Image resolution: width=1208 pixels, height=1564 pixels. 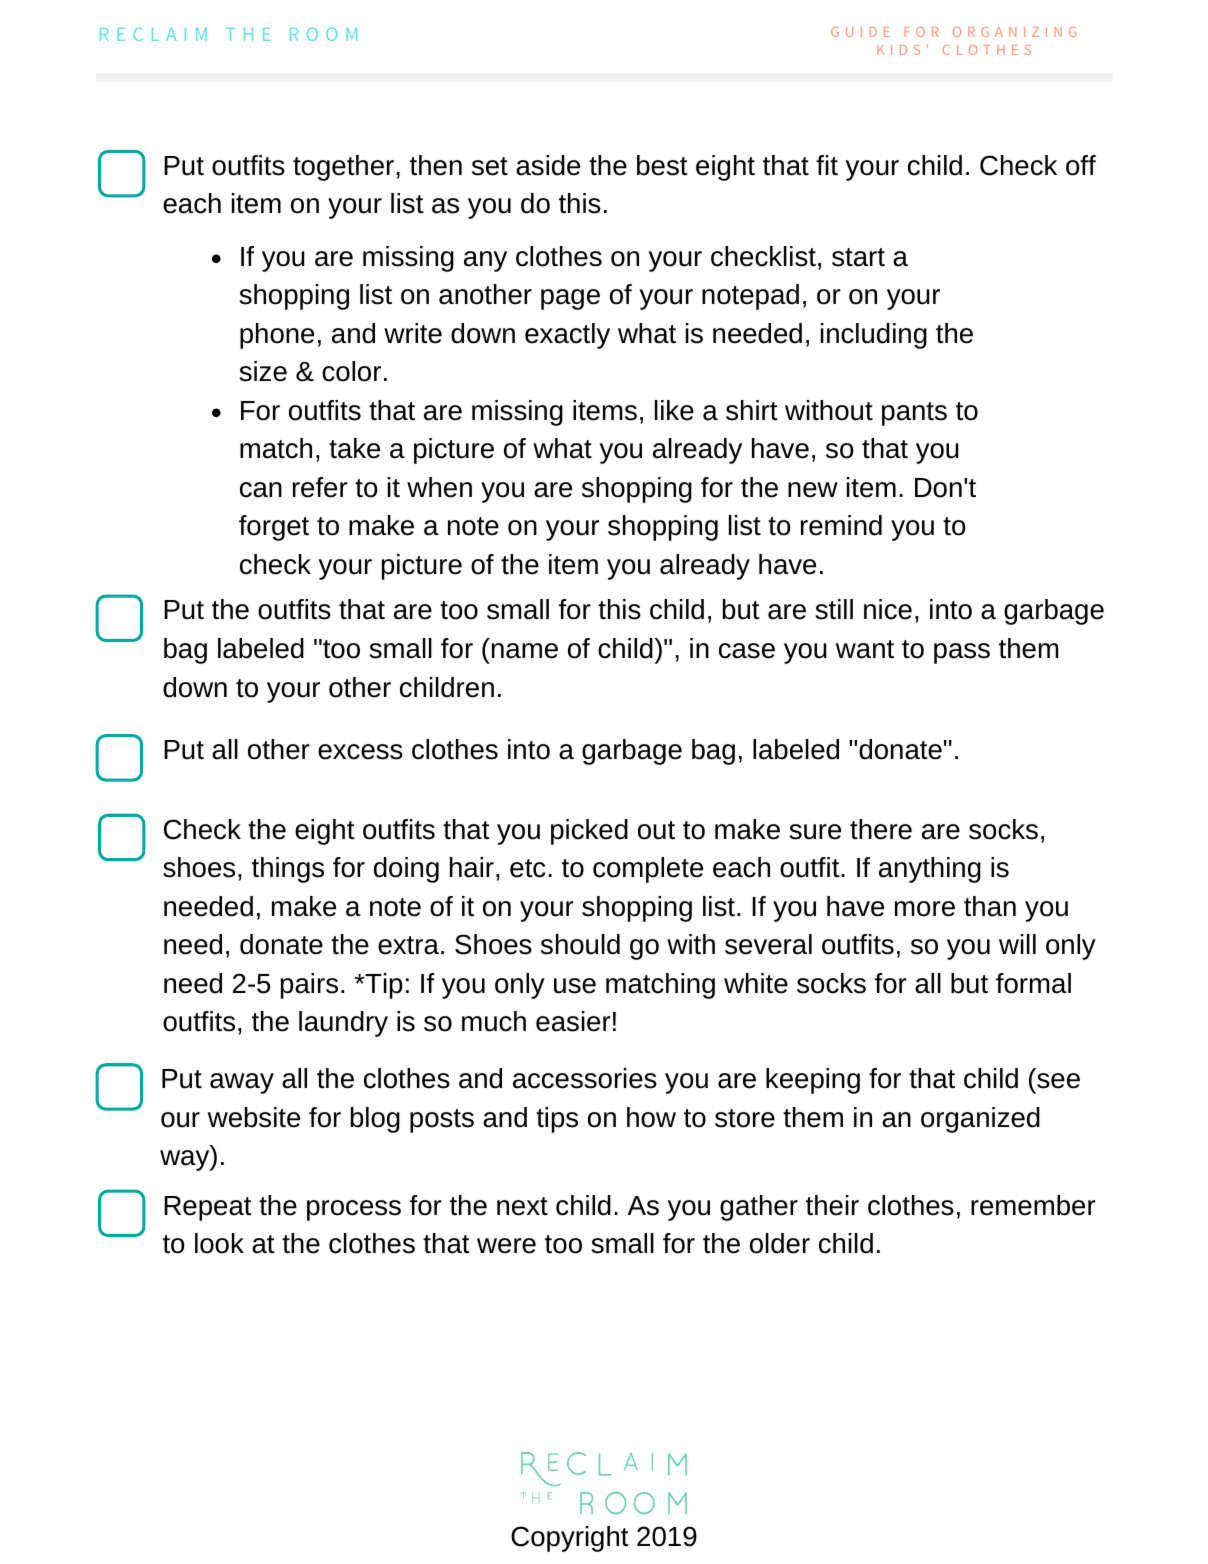 I want to click on how, so click(x=651, y=1117).
